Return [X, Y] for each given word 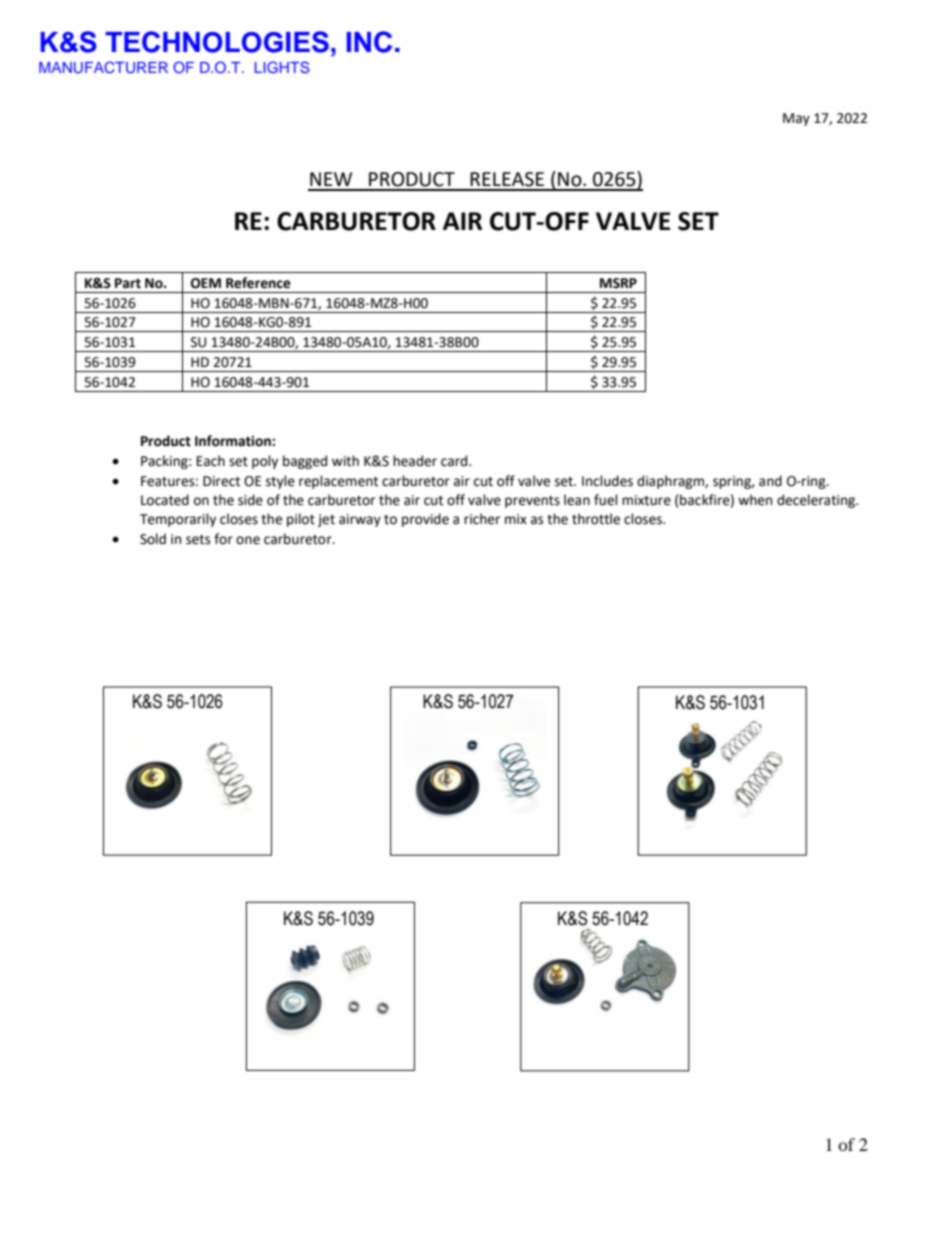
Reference [258, 283]
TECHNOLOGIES [217, 42]
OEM [206, 283]
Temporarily [178, 520]
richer [482, 519]
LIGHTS [282, 67]
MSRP [618, 283]
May [796, 119]
